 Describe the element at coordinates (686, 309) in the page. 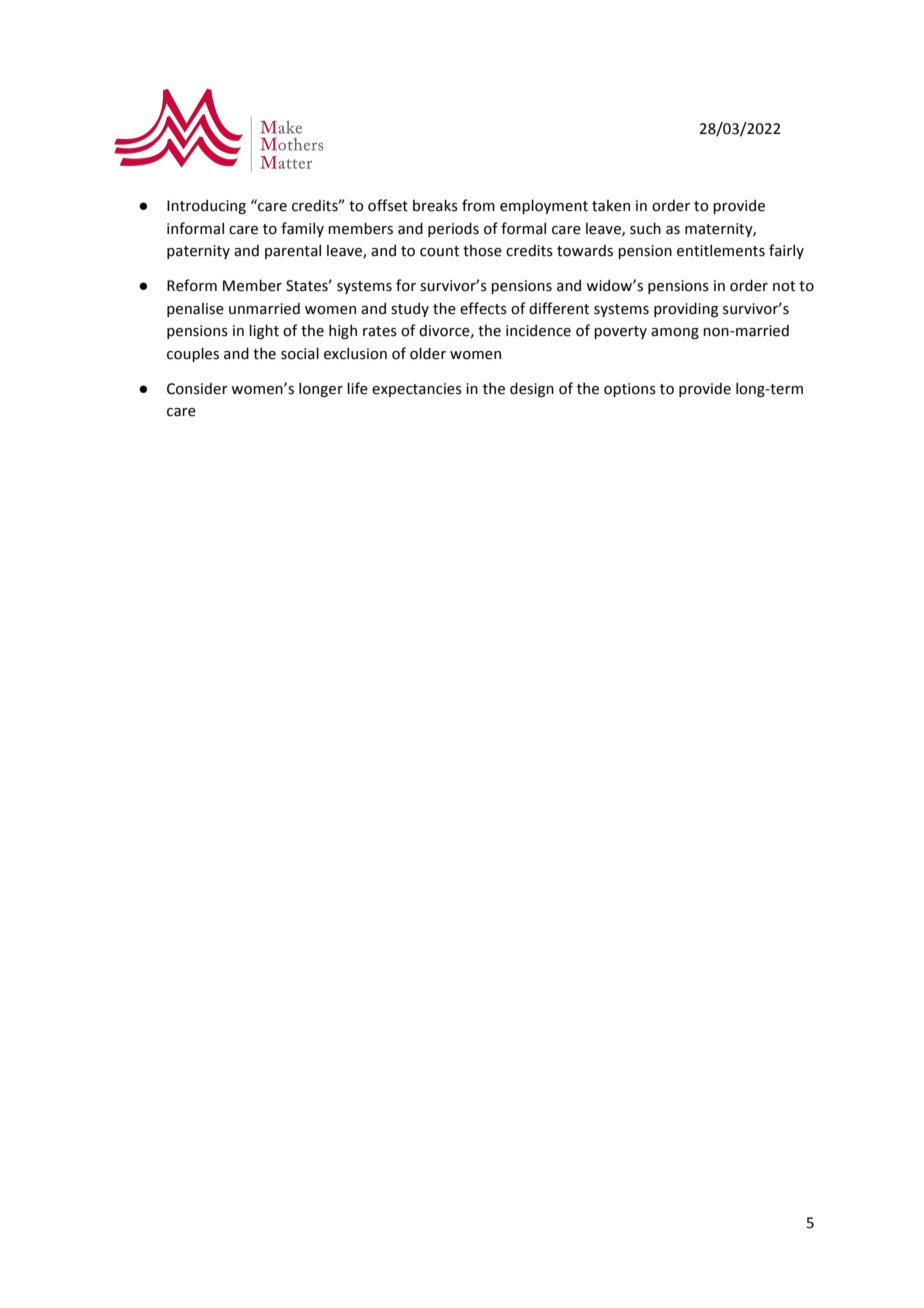

I see `providing` at that location.
